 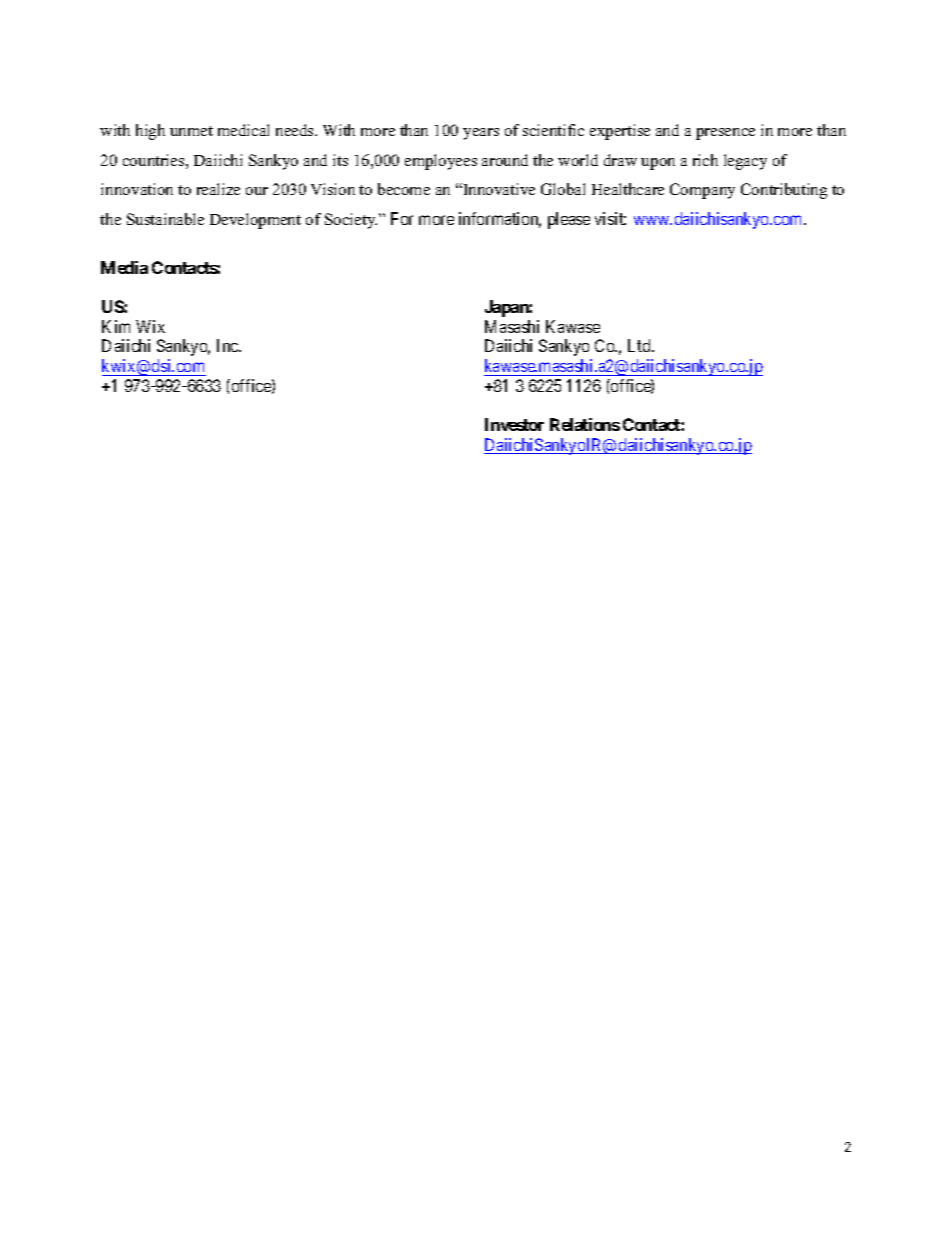 I want to click on unmet, so click(x=191, y=131).
